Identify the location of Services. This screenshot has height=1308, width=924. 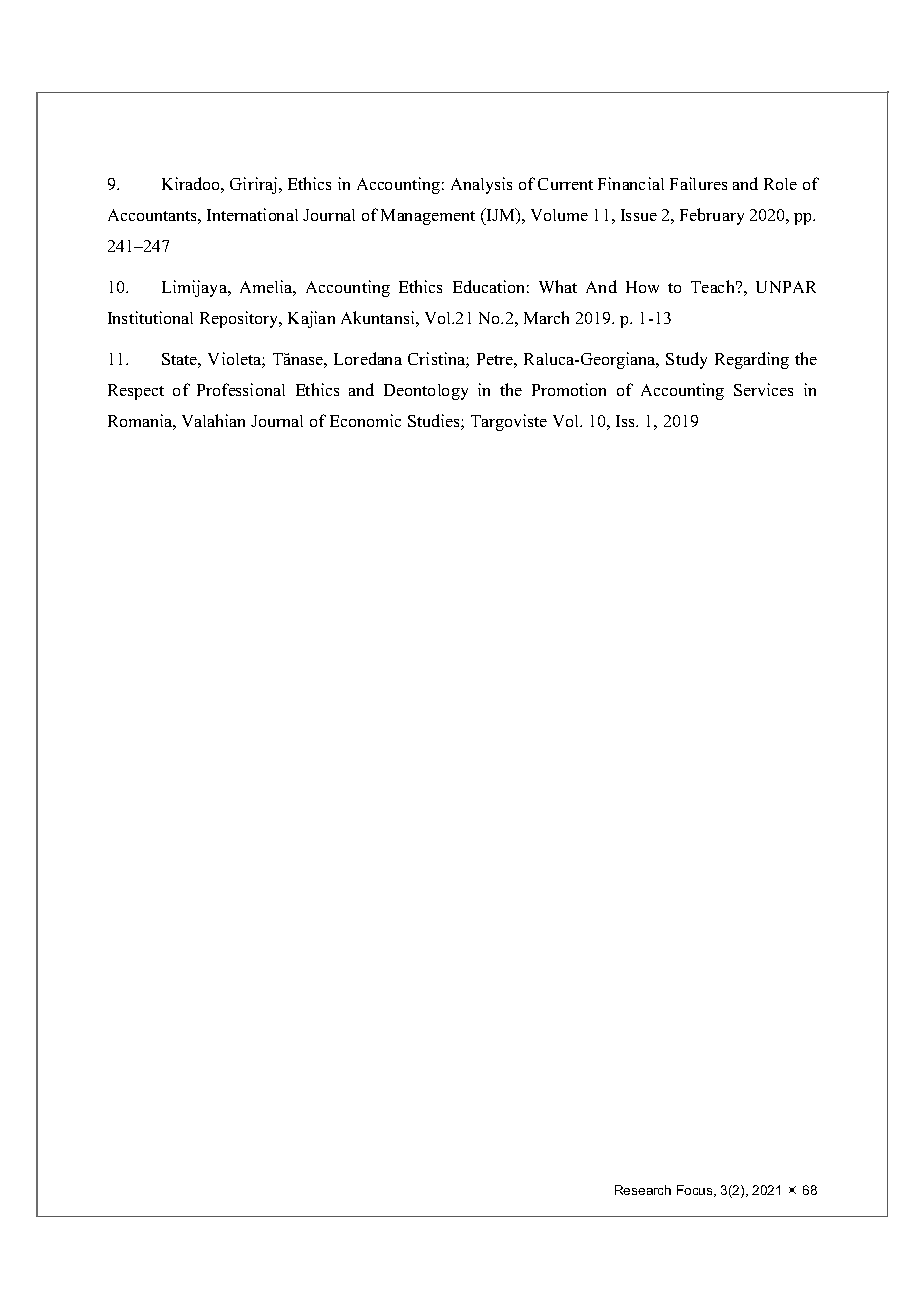
(763, 389).
